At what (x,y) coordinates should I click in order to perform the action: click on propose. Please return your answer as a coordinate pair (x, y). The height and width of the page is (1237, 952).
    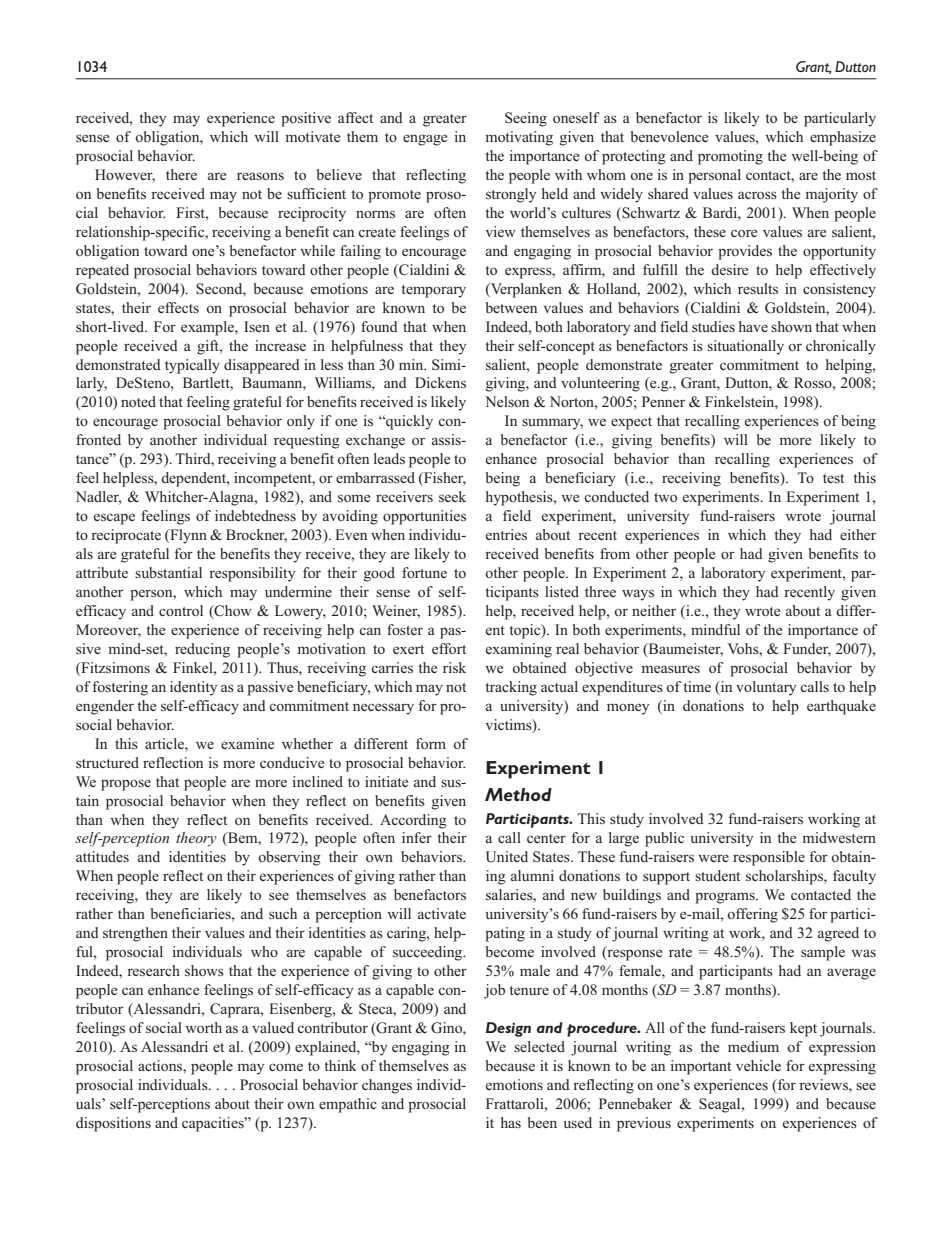
    Looking at the image, I should click on (126, 785).
